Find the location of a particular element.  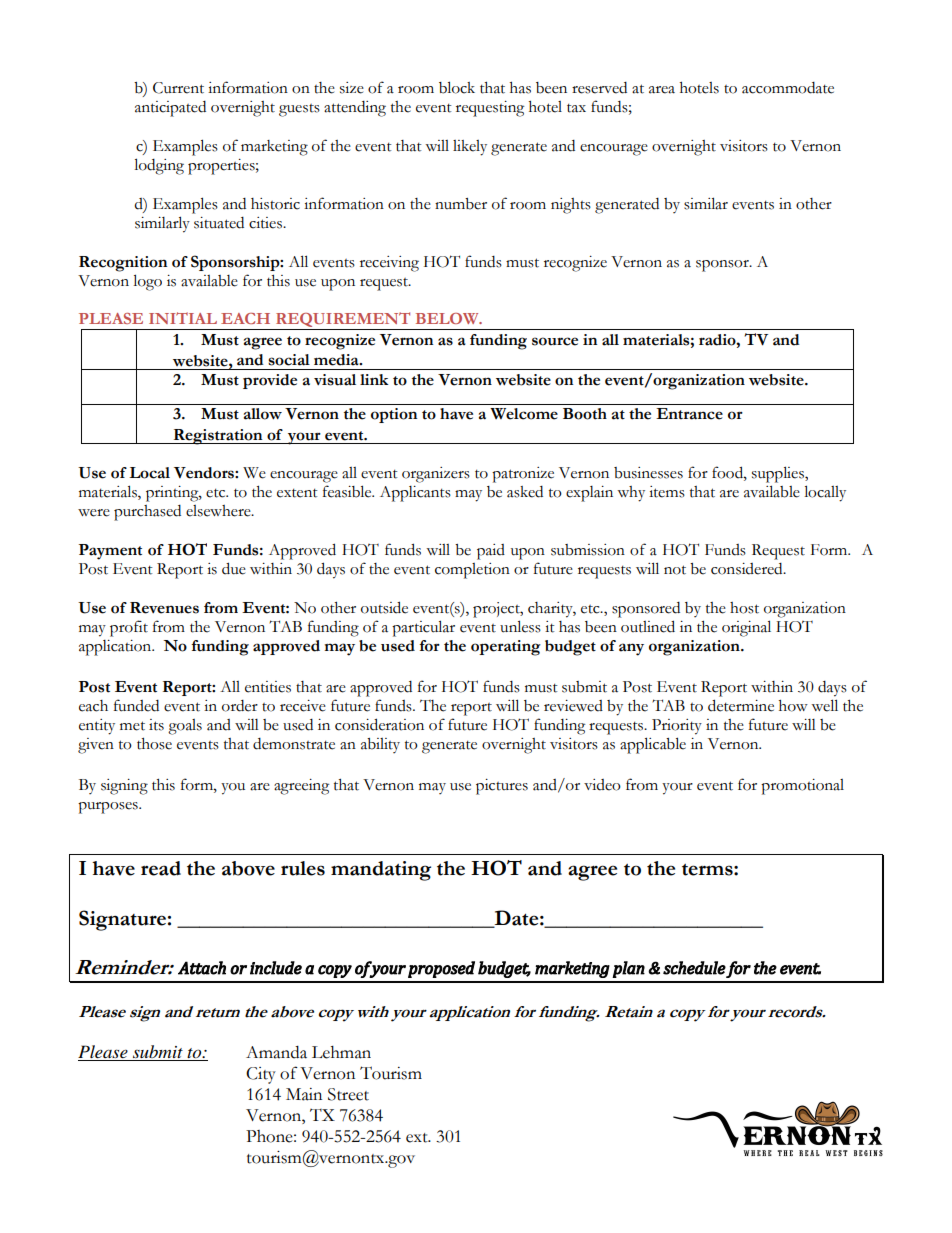

BELOW is located at coordinates (448, 318).
